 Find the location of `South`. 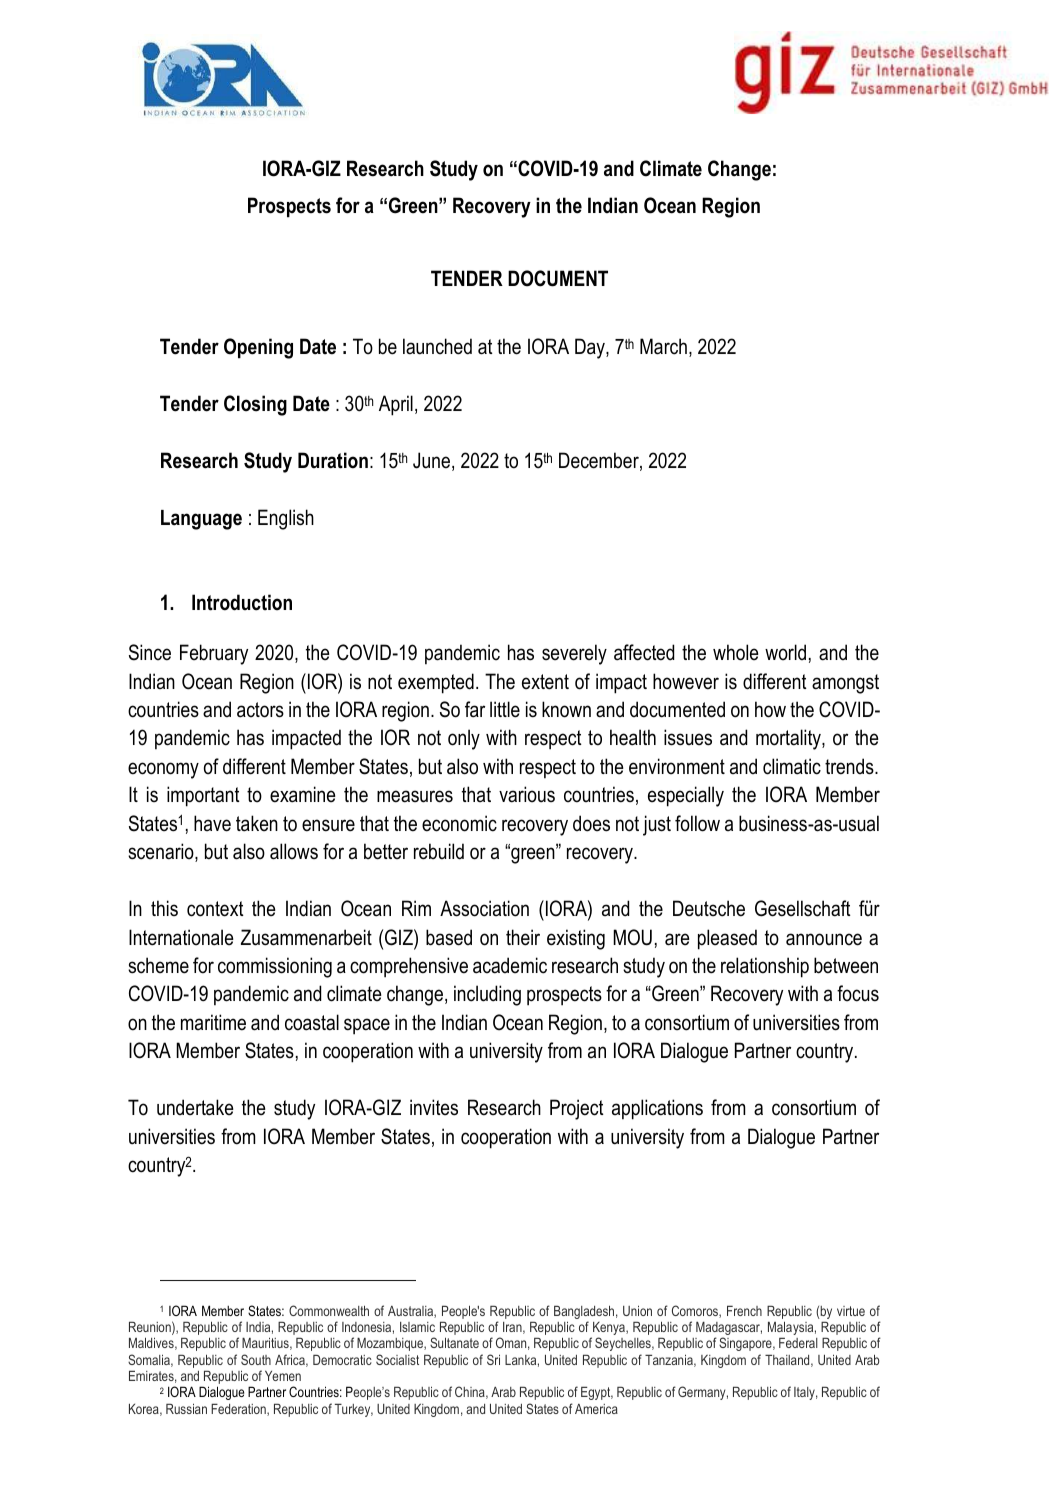

South is located at coordinates (256, 1359).
